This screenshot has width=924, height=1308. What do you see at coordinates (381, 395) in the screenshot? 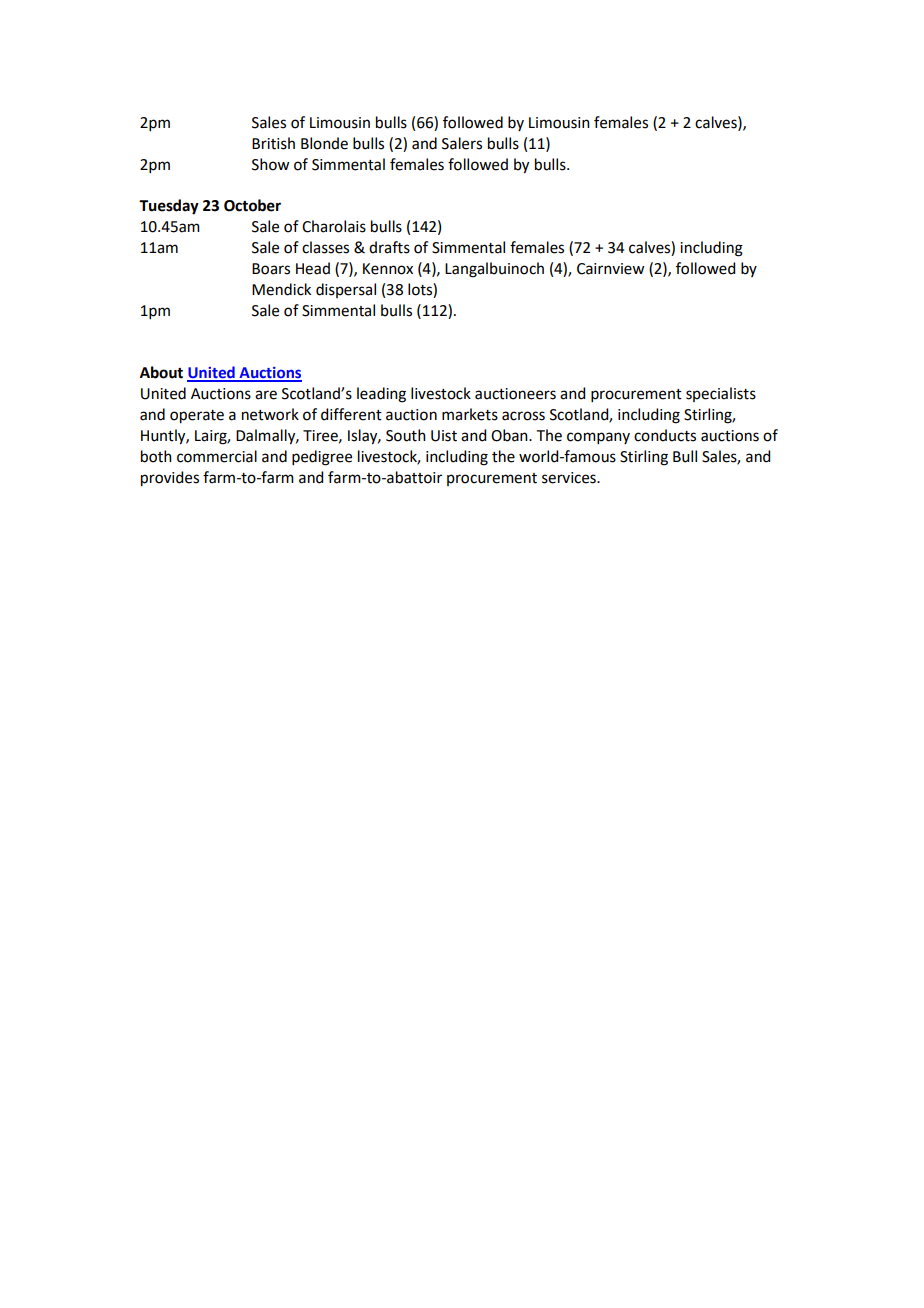
I see `leading` at bounding box center [381, 395].
